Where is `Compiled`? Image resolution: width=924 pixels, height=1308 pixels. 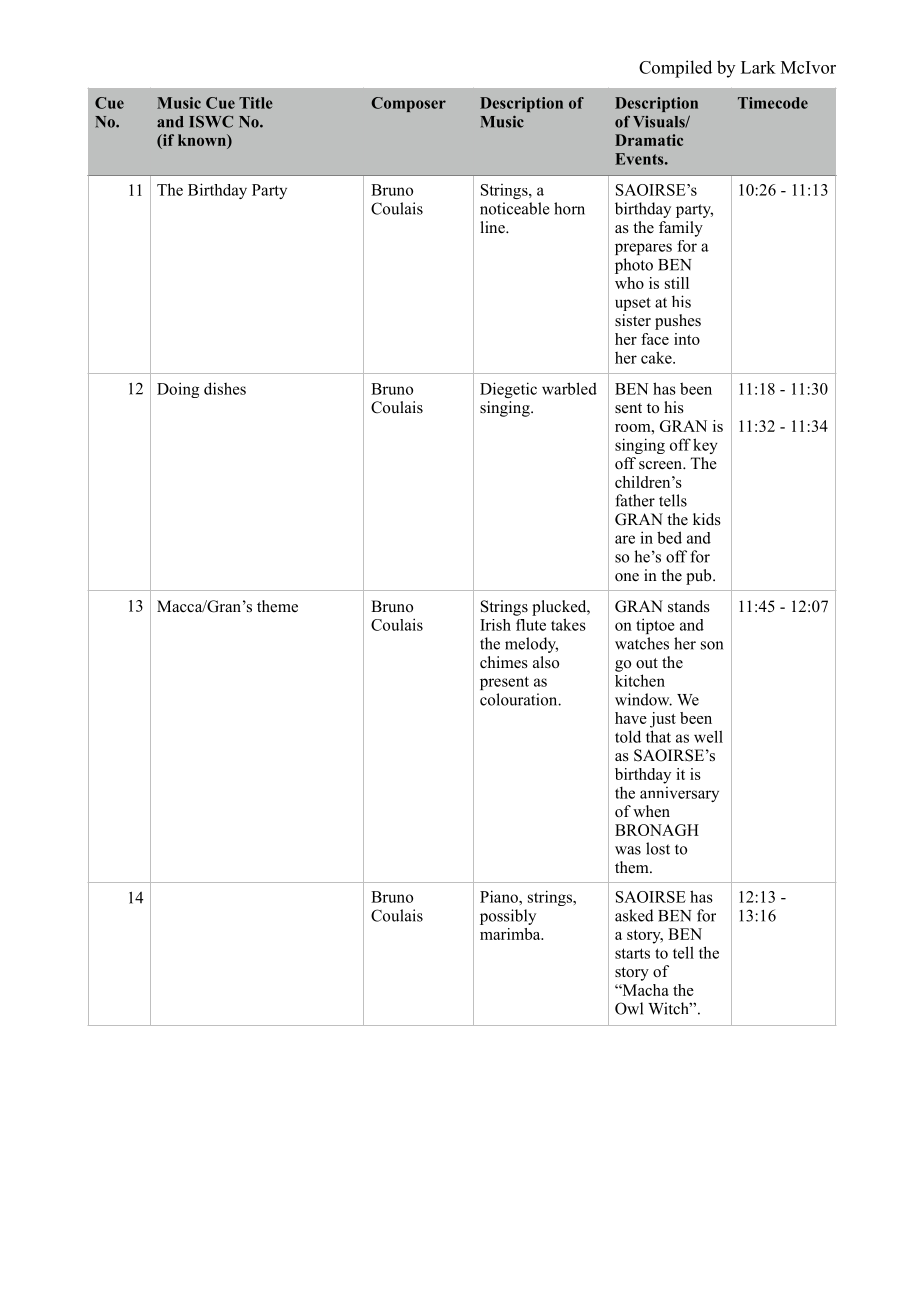
Compiled is located at coordinates (675, 69).
